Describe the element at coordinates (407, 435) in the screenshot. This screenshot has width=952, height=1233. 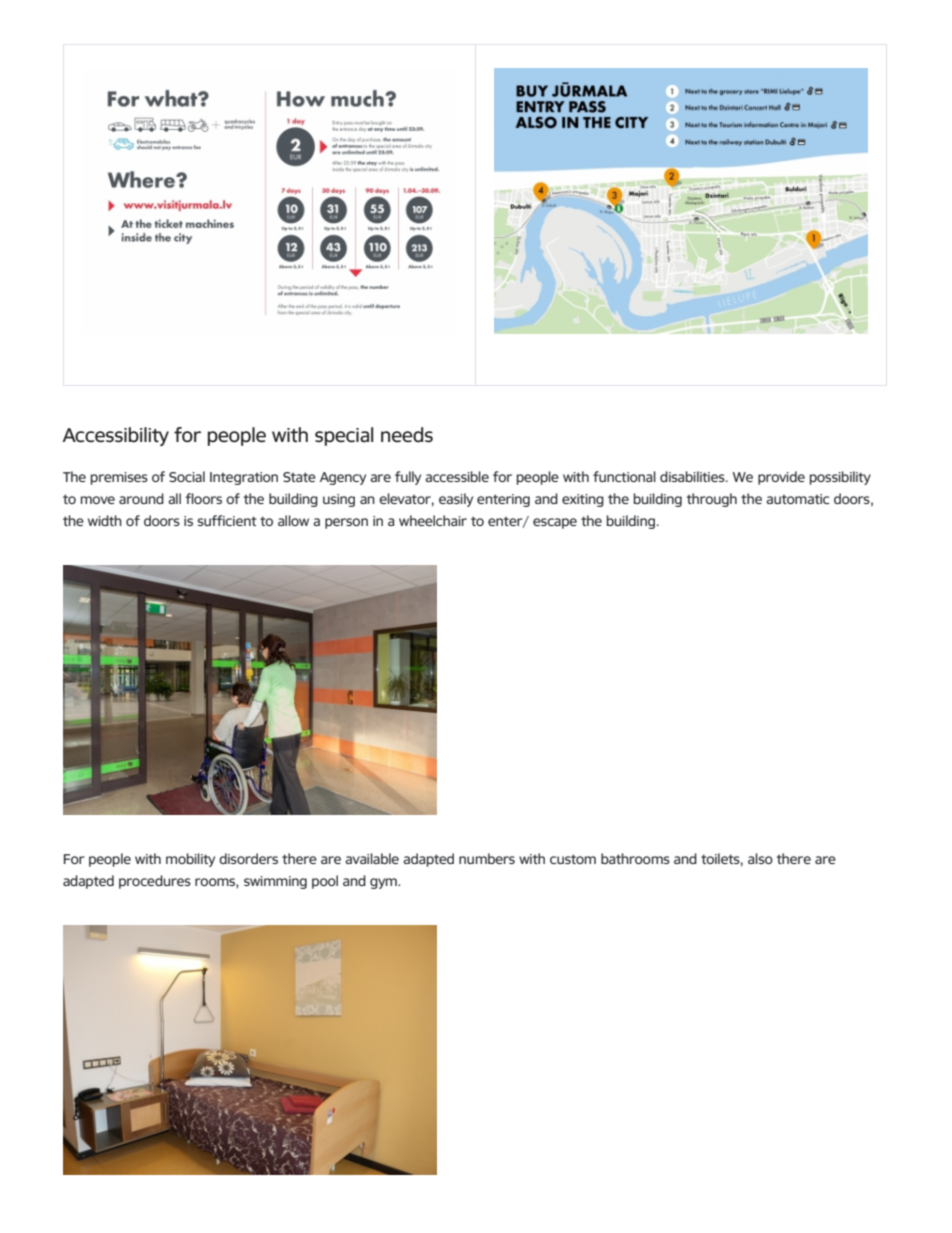
I see `needs` at that location.
